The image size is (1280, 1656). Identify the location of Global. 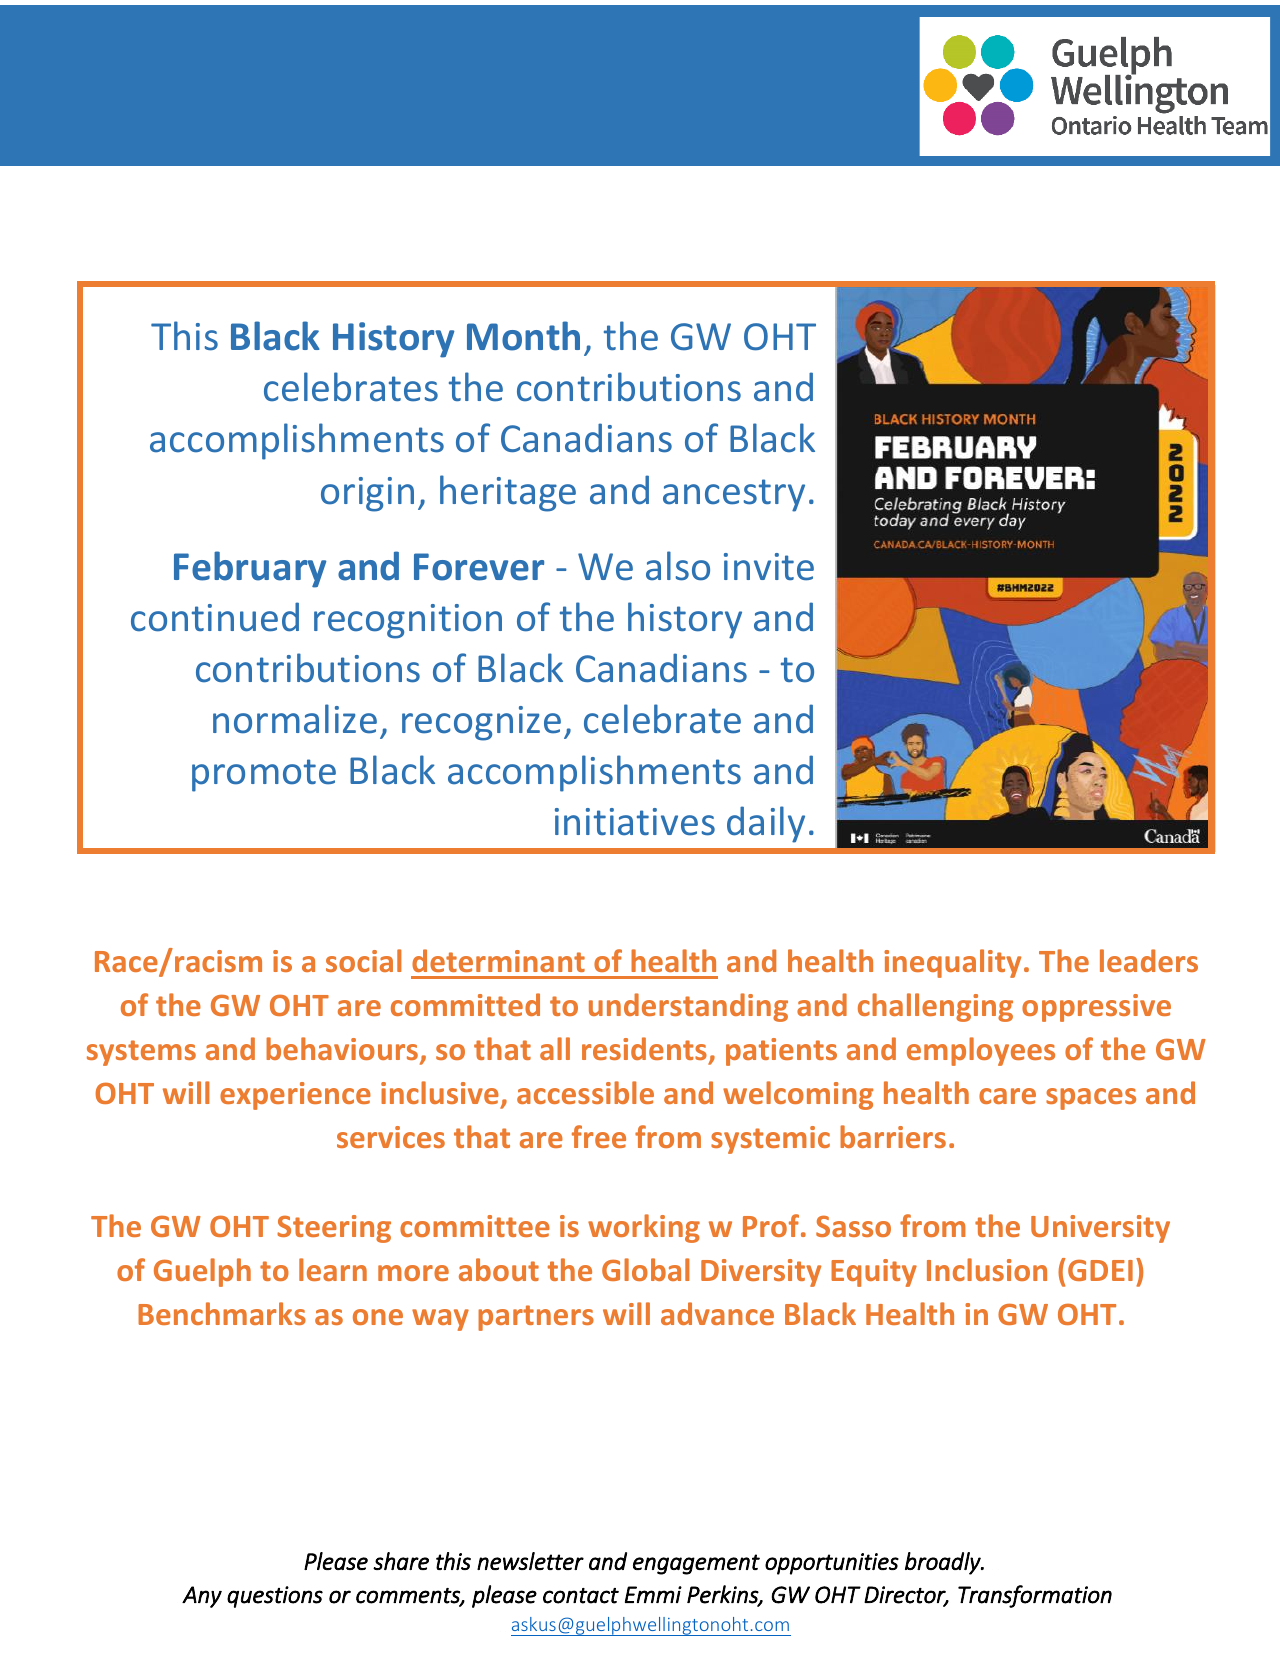
(645, 1269).
